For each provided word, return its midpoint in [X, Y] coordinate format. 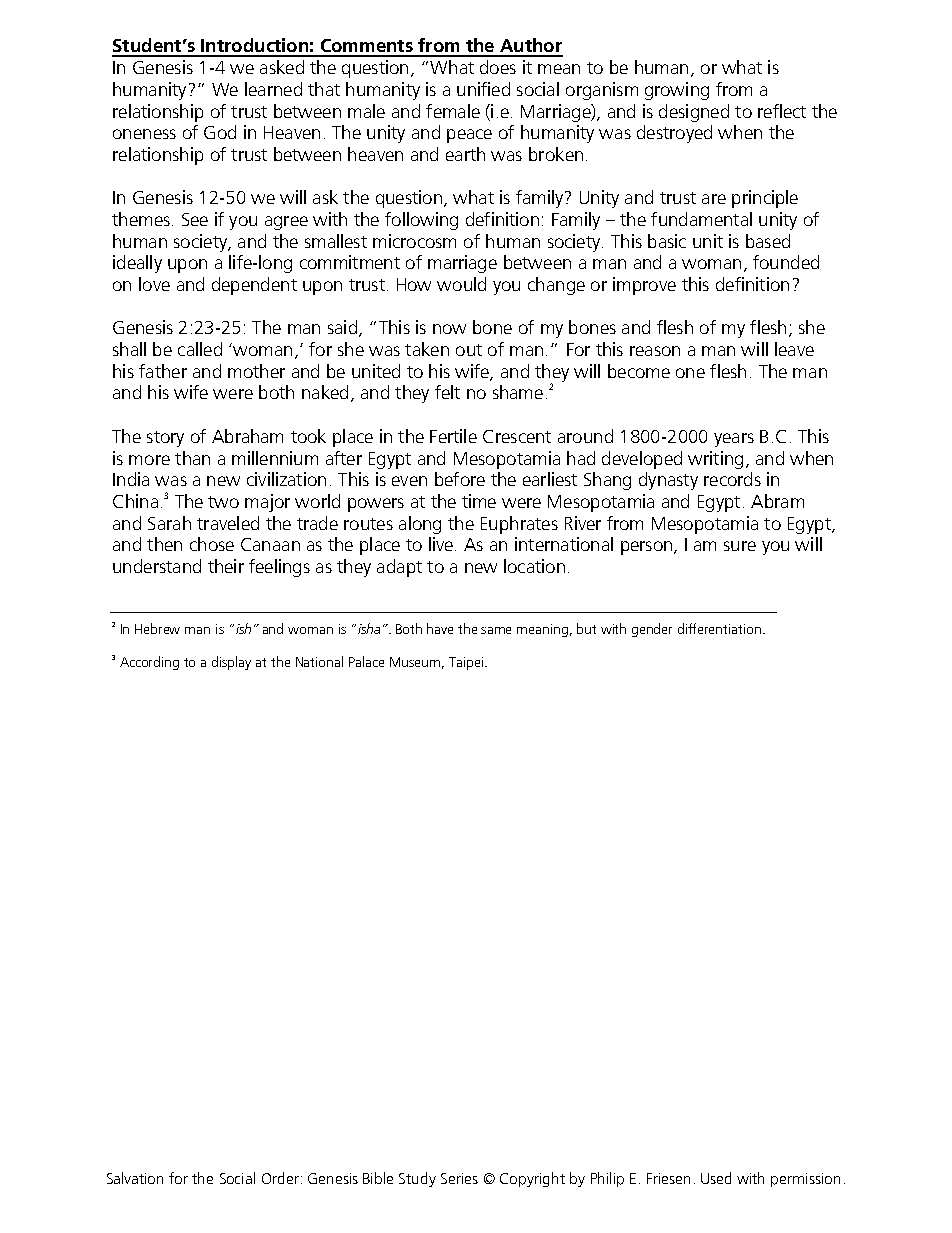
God [220, 132]
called [200, 349]
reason [655, 351]
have [440, 628]
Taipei [467, 663]
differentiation [721, 628]
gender [652, 630]
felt [447, 392]
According [149, 663]
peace [469, 136]
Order [280, 1178]
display [231, 663]
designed [694, 113]
